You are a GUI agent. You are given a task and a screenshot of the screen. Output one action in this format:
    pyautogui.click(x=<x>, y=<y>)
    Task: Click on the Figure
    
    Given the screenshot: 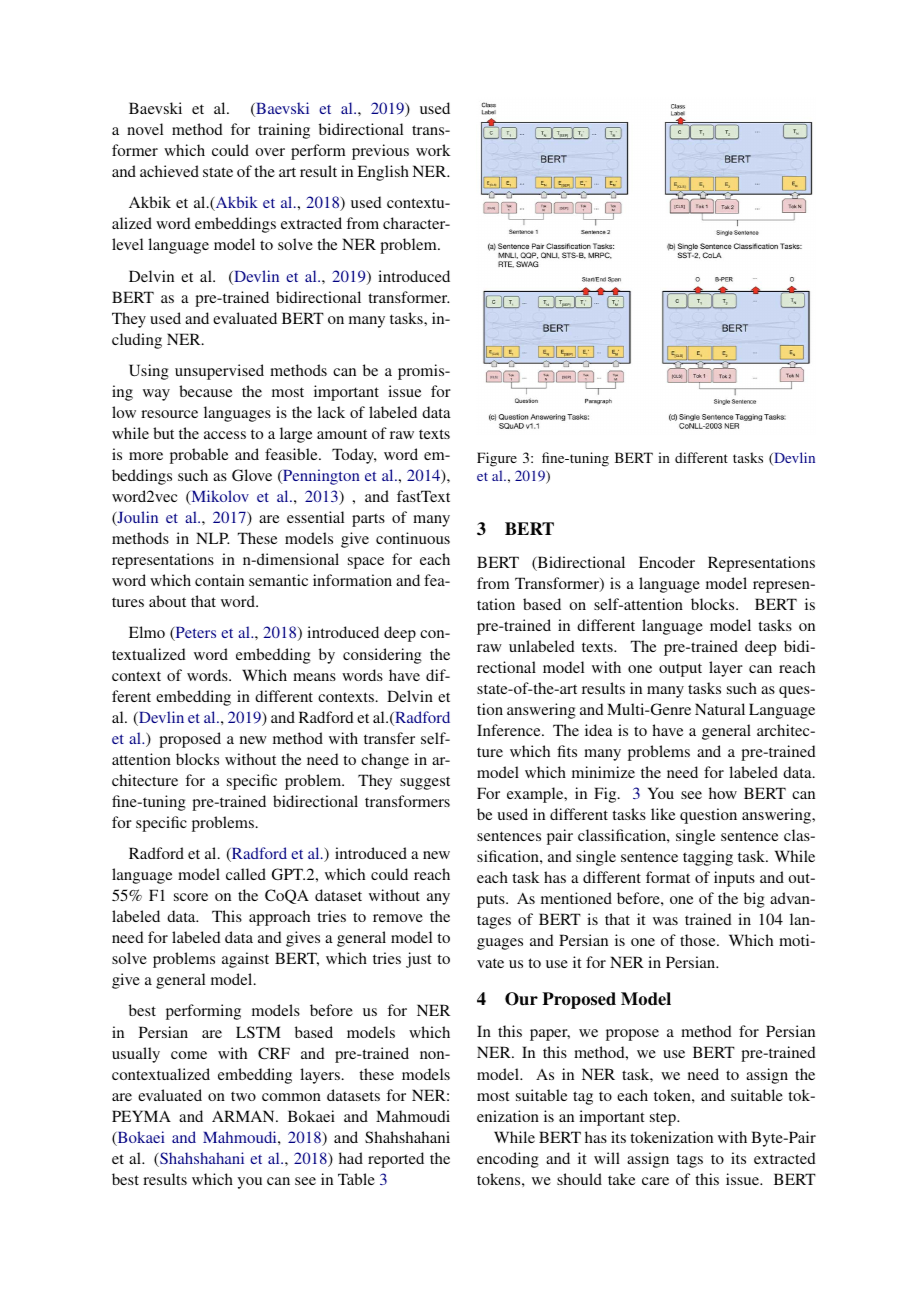 What is the action you would take?
    pyautogui.click(x=497, y=459)
